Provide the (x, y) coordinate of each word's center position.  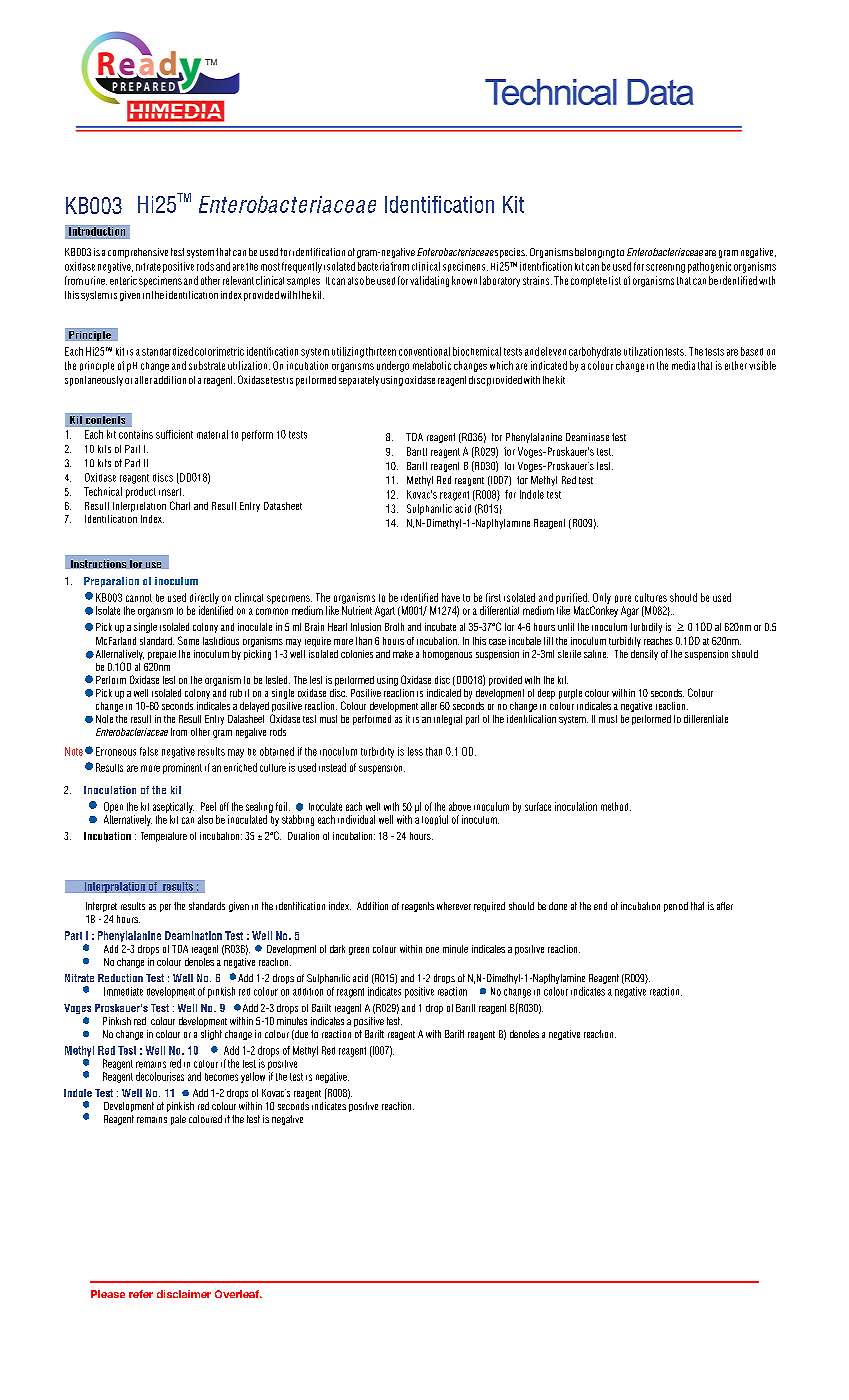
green (359, 951)
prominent (182, 768)
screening (665, 268)
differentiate (706, 719)
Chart (180, 505)
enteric (123, 280)
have (451, 597)
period (676, 907)
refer (141, 1294)
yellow (253, 1077)
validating (429, 281)
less (415, 751)
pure (623, 599)
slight (211, 1035)
